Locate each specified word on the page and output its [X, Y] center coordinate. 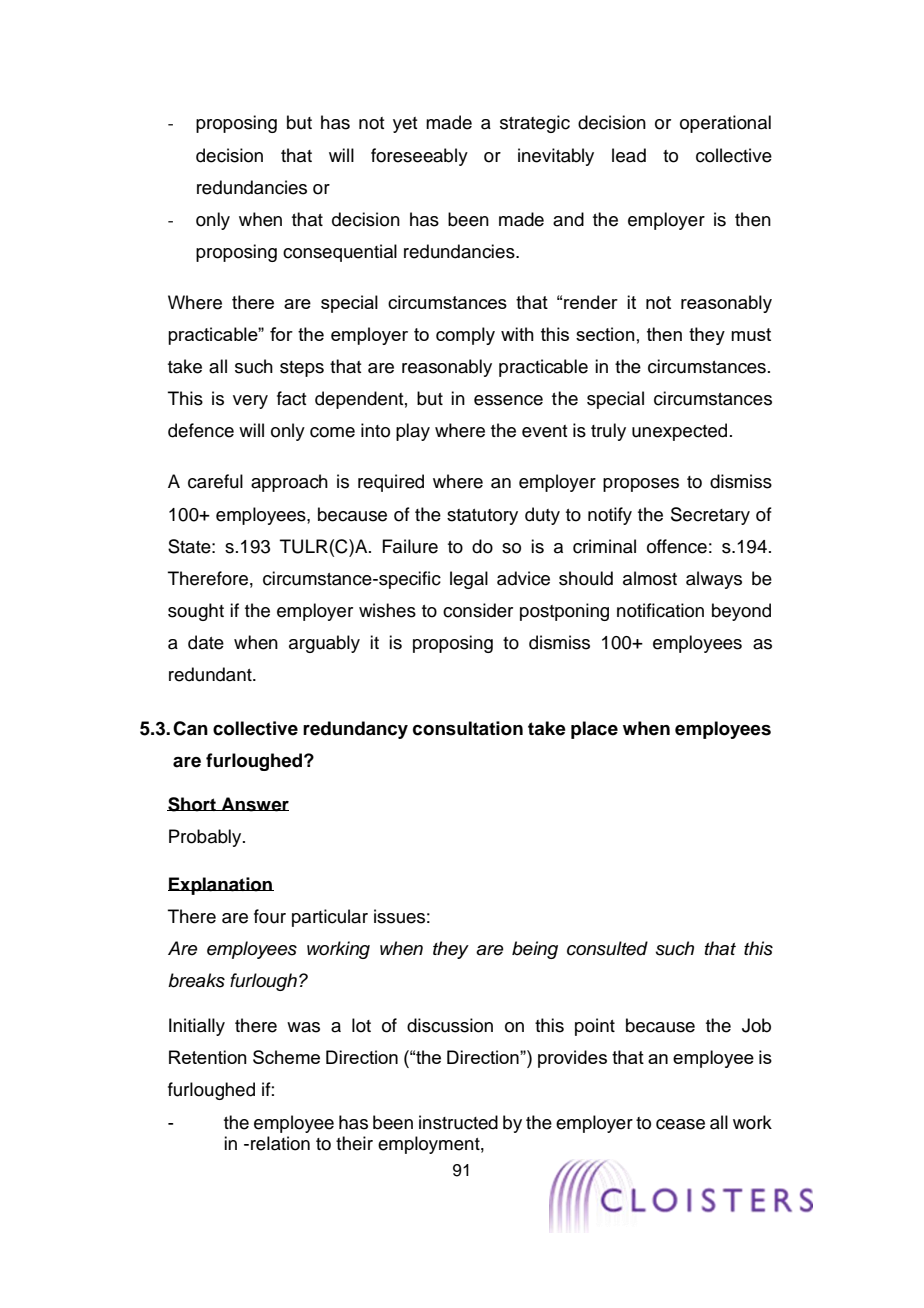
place [594, 730]
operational [725, 124]
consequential [340, 253]
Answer [254, 804]
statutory [482, 517]
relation [280, 1143]
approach [289, 483]
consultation [468, 728]
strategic [535, 124]
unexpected [679, 432]
